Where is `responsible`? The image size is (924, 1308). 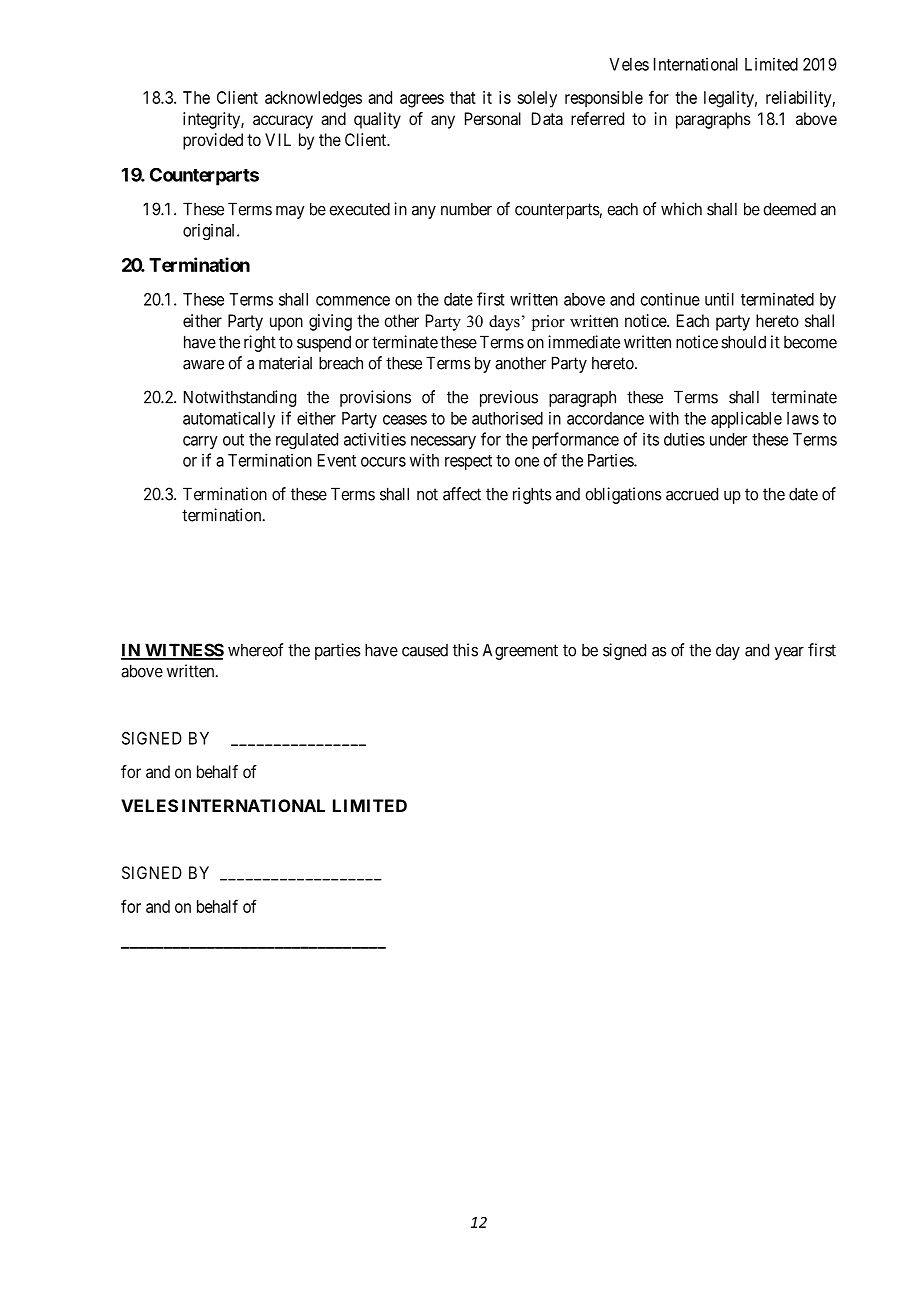
responsible is located at coordinates (604, 99).
